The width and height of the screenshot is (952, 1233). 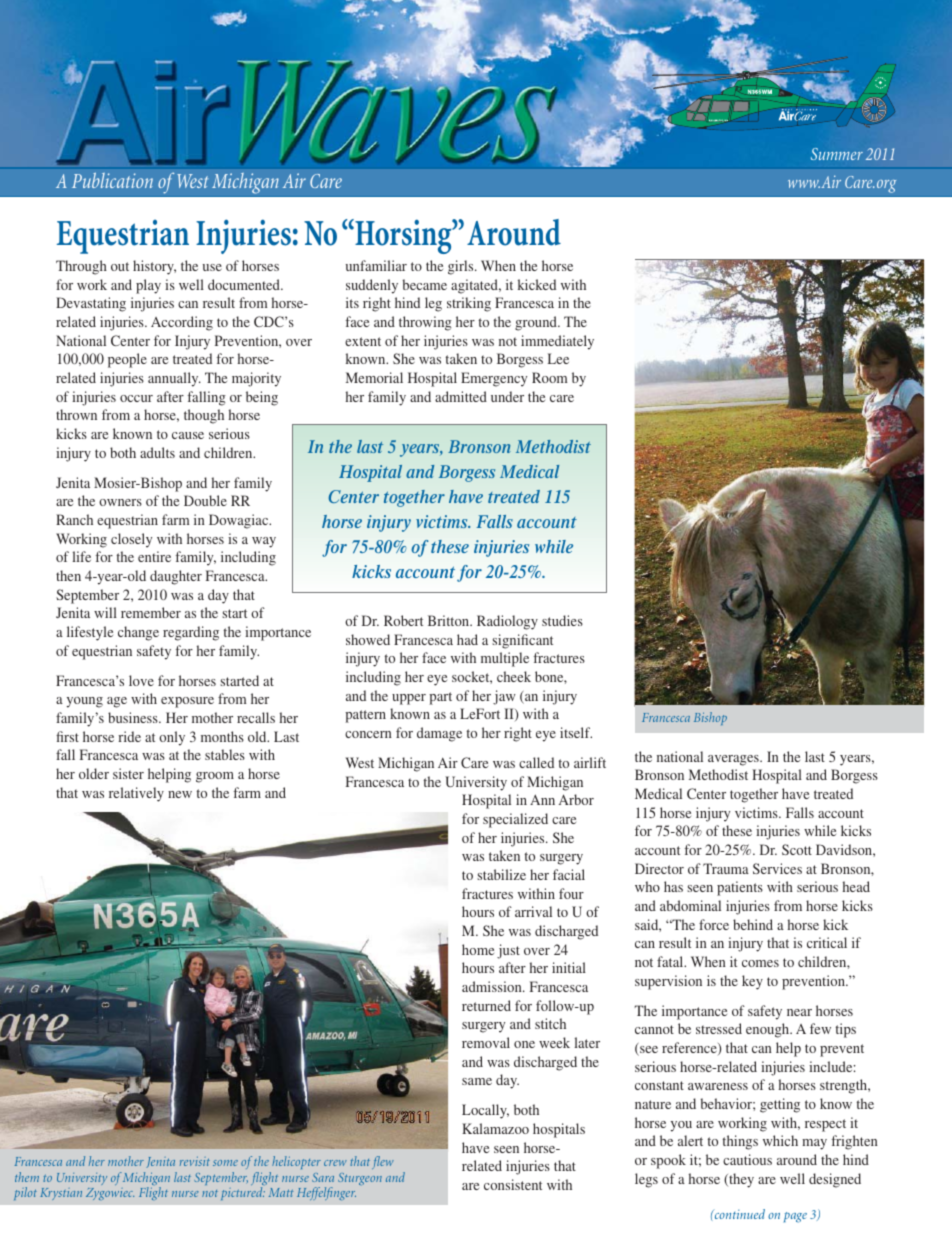 What do you see at coordinates (461, 396) in the screenshot?
I see `admitted` at bounding box center [461, 396].
